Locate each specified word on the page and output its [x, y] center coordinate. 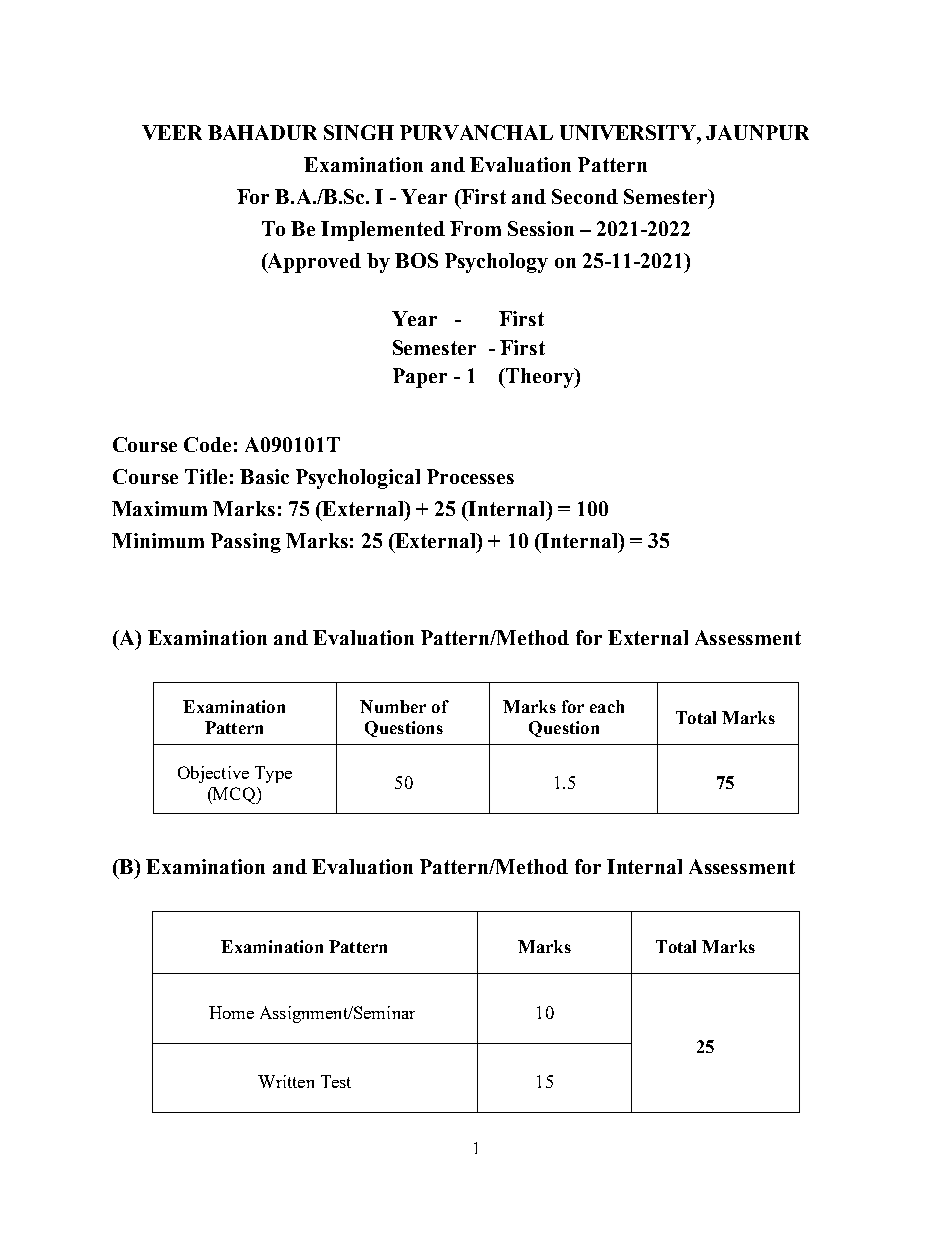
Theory [540, 378]
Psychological [358, 479]
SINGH [359, 132]
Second [585, 196]
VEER [172, 132]
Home [231, 1012]
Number [393, 706]
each [607, 706]
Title [206, 476]
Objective [213, 774]
